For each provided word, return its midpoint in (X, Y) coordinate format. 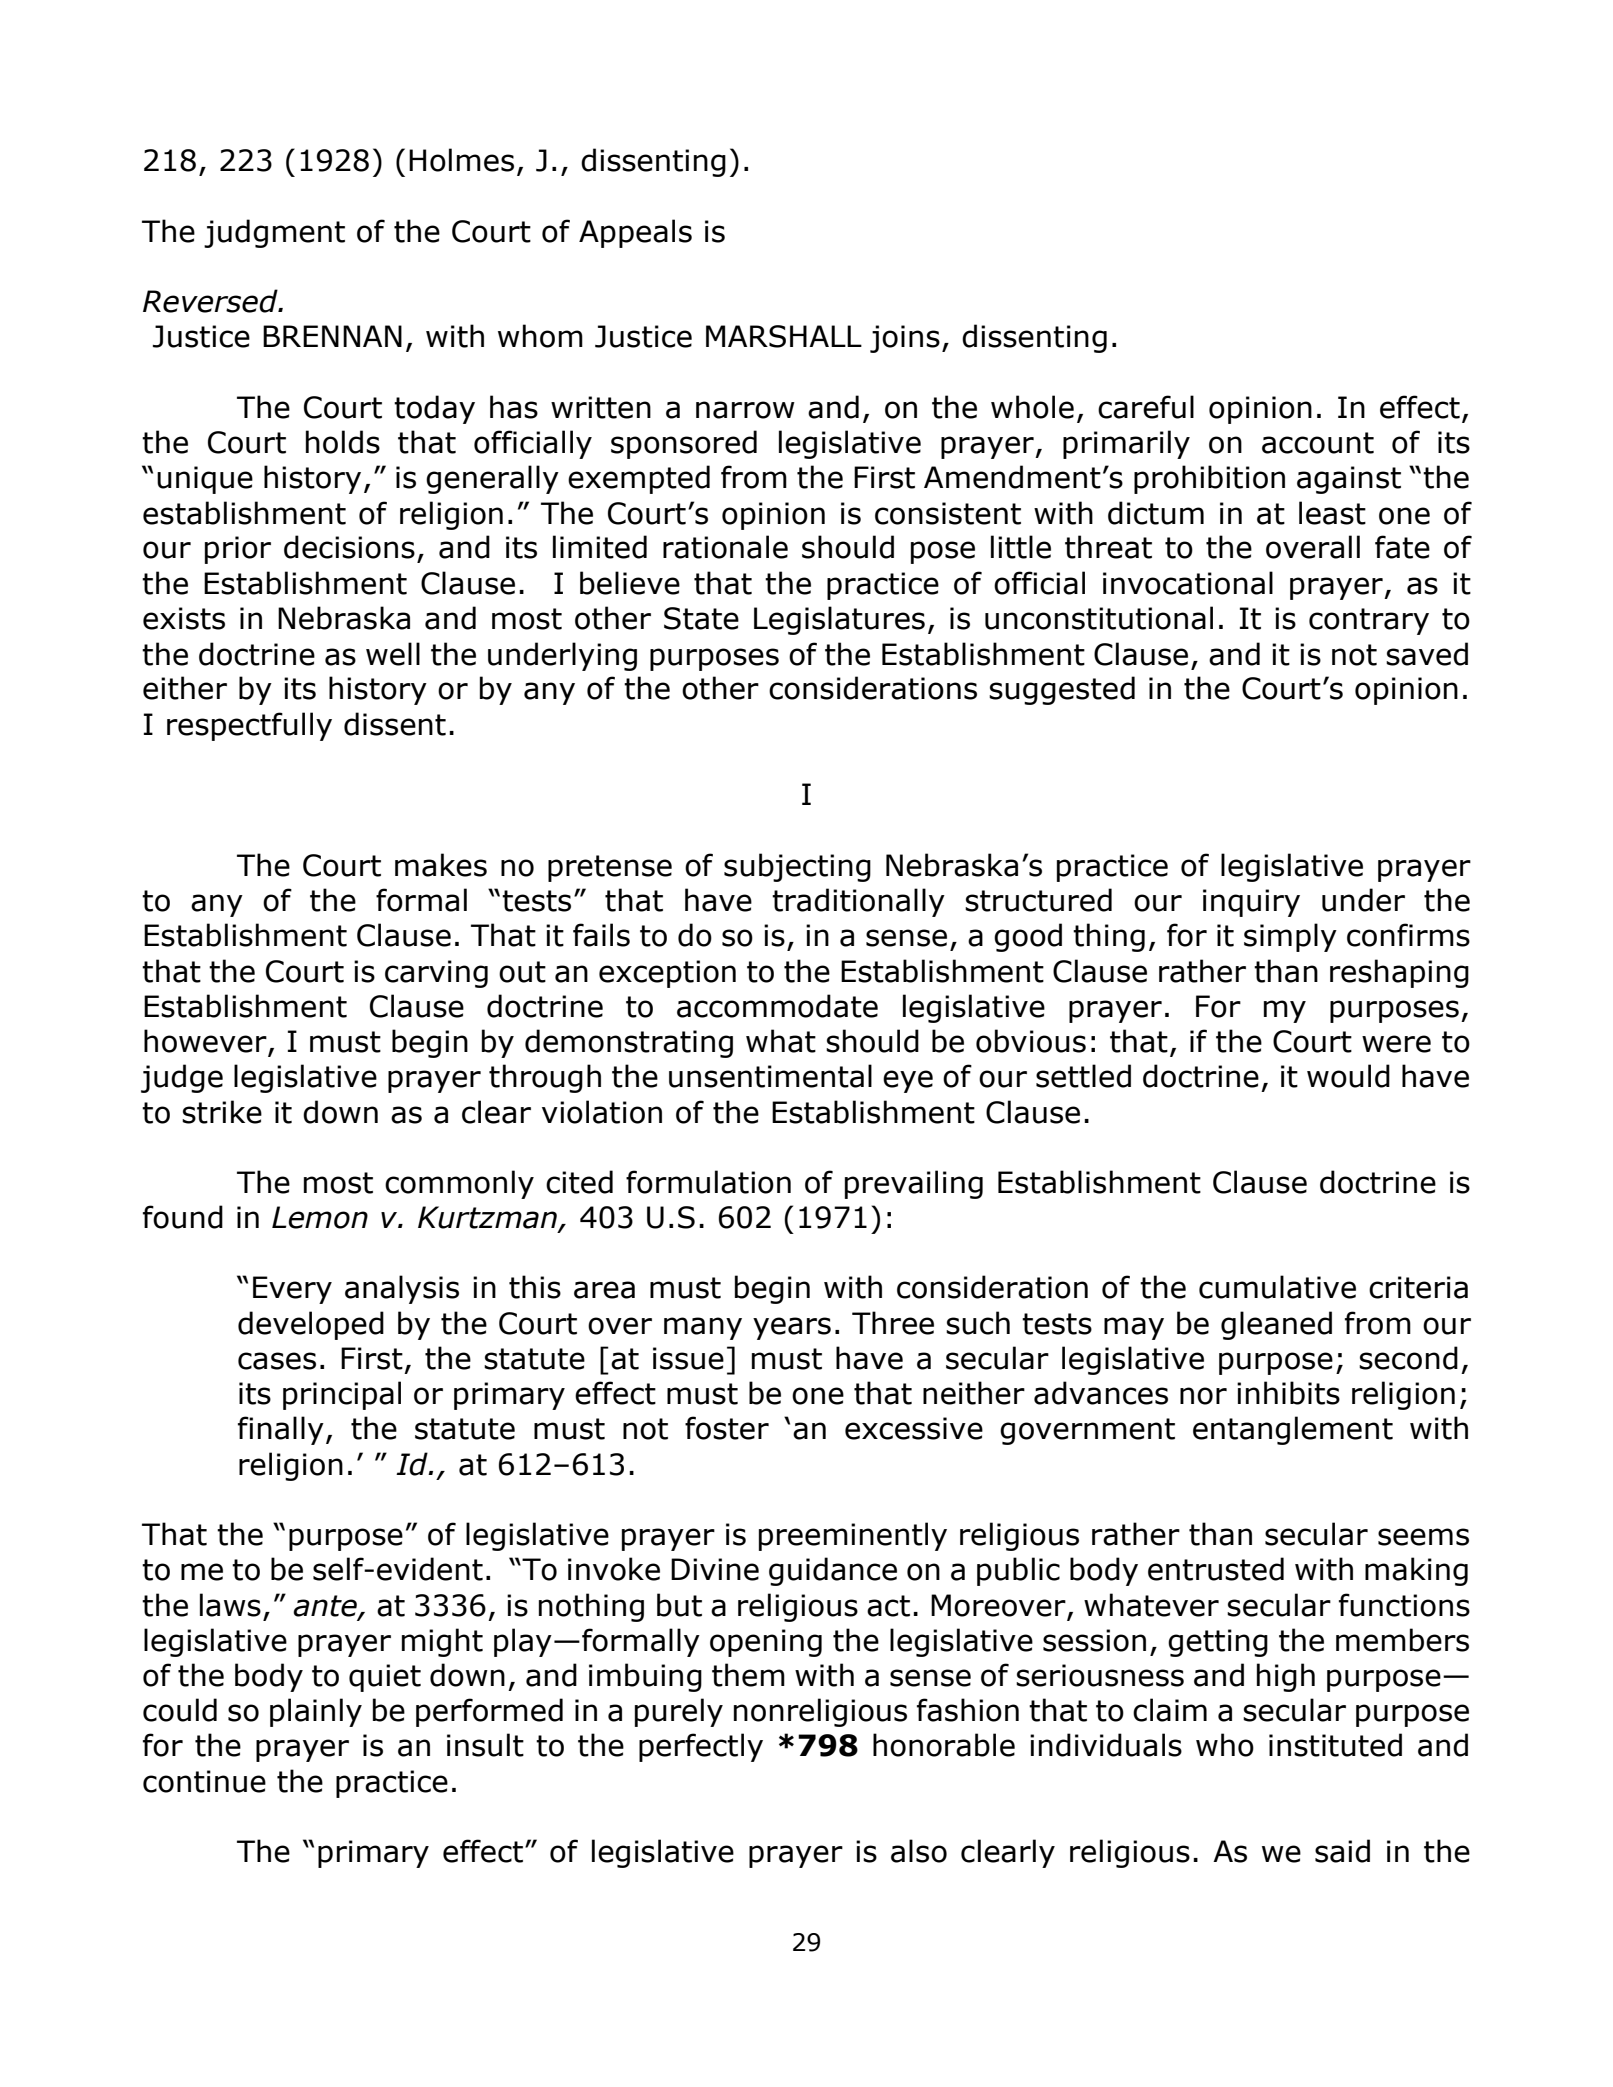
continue (204, 1781)
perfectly (701, 1747)
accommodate (777, 1006)
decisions (349, 547)
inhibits (1288, 1393)
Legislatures (839, 620)
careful (1146, 407)
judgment (274, 233)
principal (342, 1395)
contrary (1369, 621)
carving (436, 974)
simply (1290, 937)
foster (727, 1428)
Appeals (635, 233)
